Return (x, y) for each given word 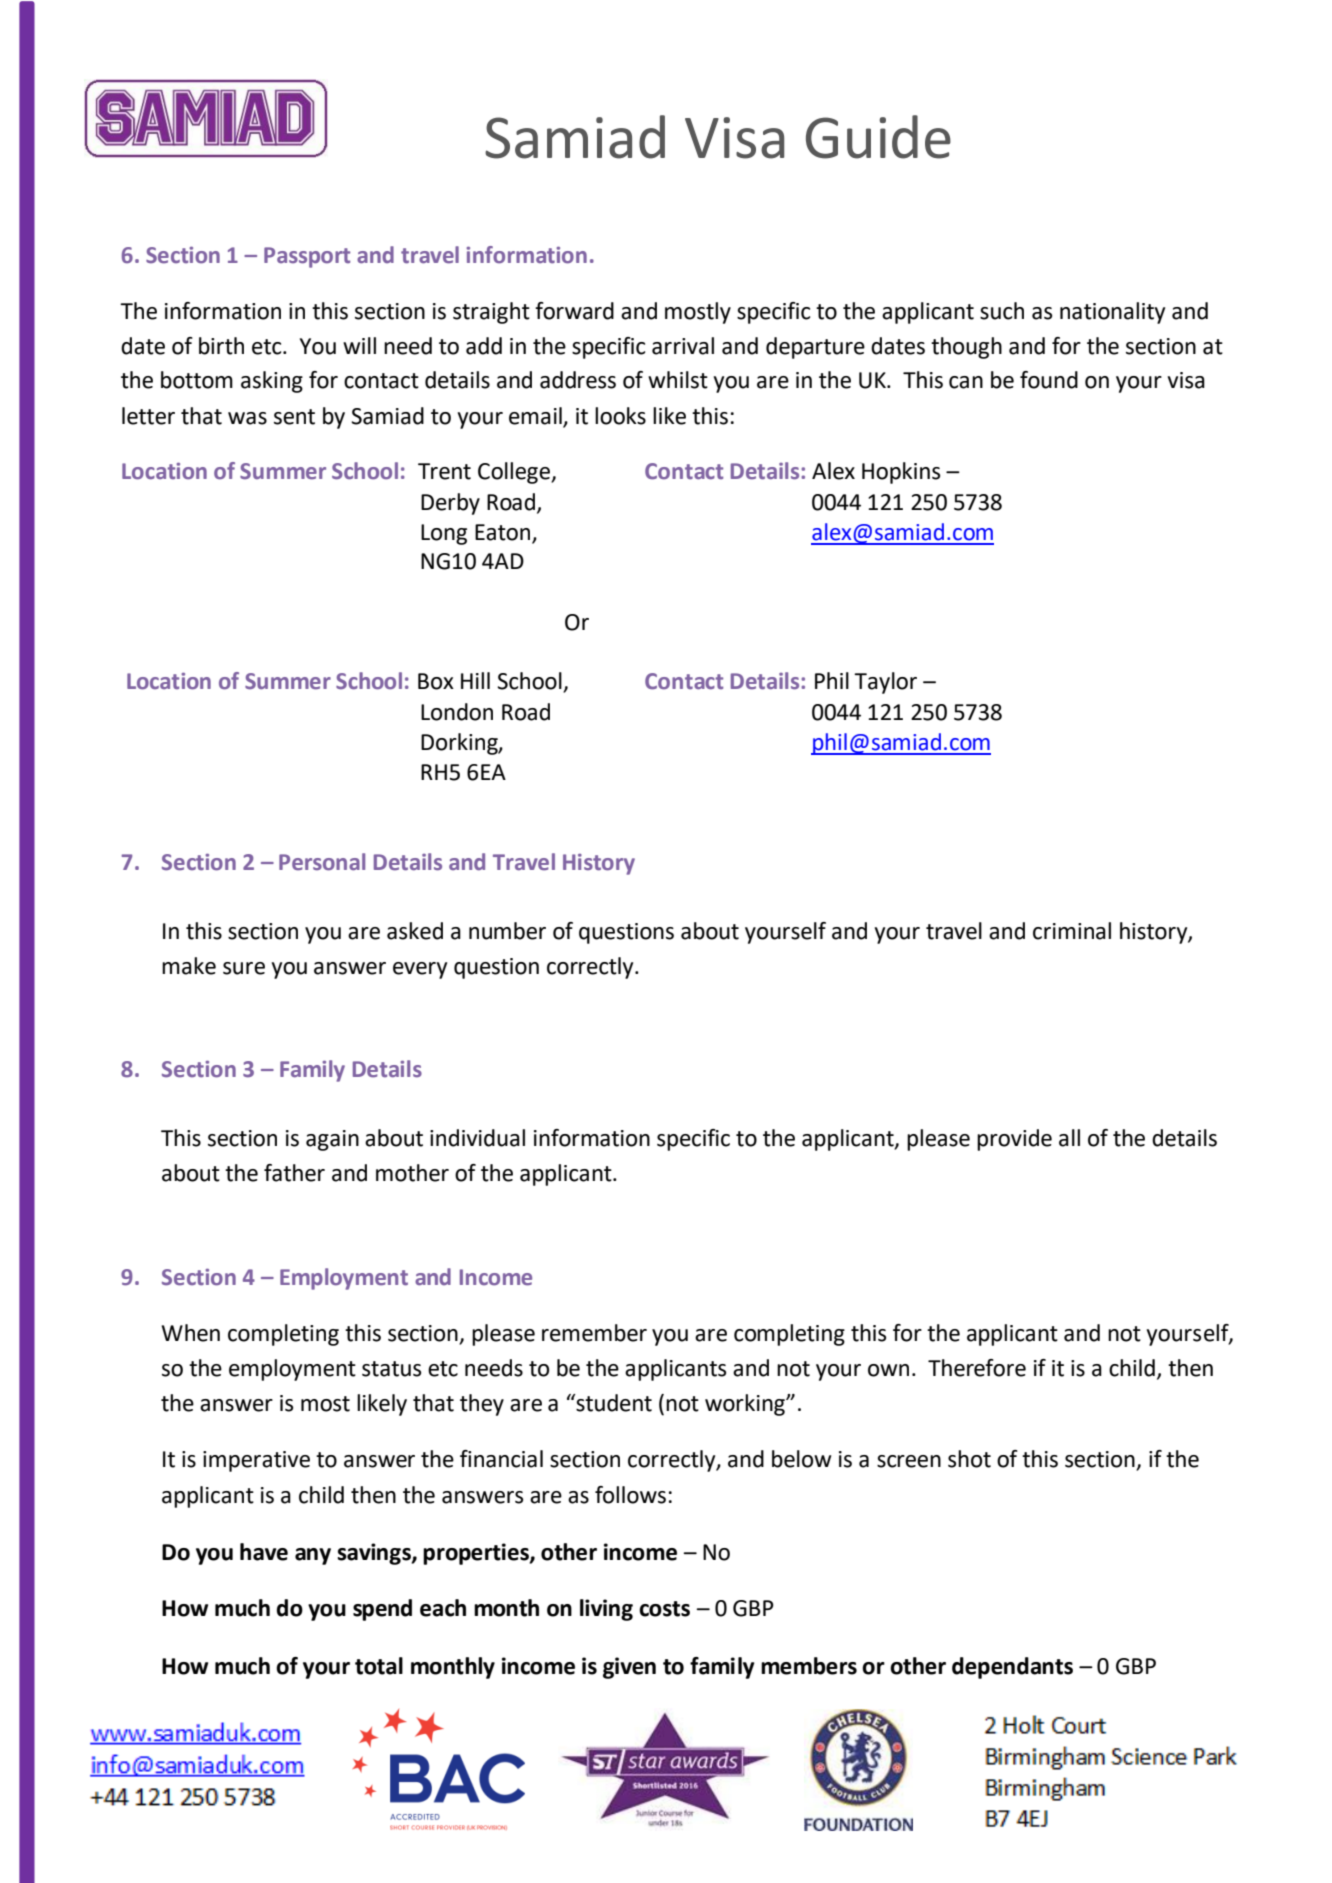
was (247, 418)
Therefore (977, 1368)
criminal (1072, 931)
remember (594, 1333)
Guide (878, 137)
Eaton (502, 532)
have (264, 1552)
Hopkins (901, 473)
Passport (307, 257)
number (507, 931)
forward (574, 311)
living (606, 1610)
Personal (322, 862)
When (190, 1333)
